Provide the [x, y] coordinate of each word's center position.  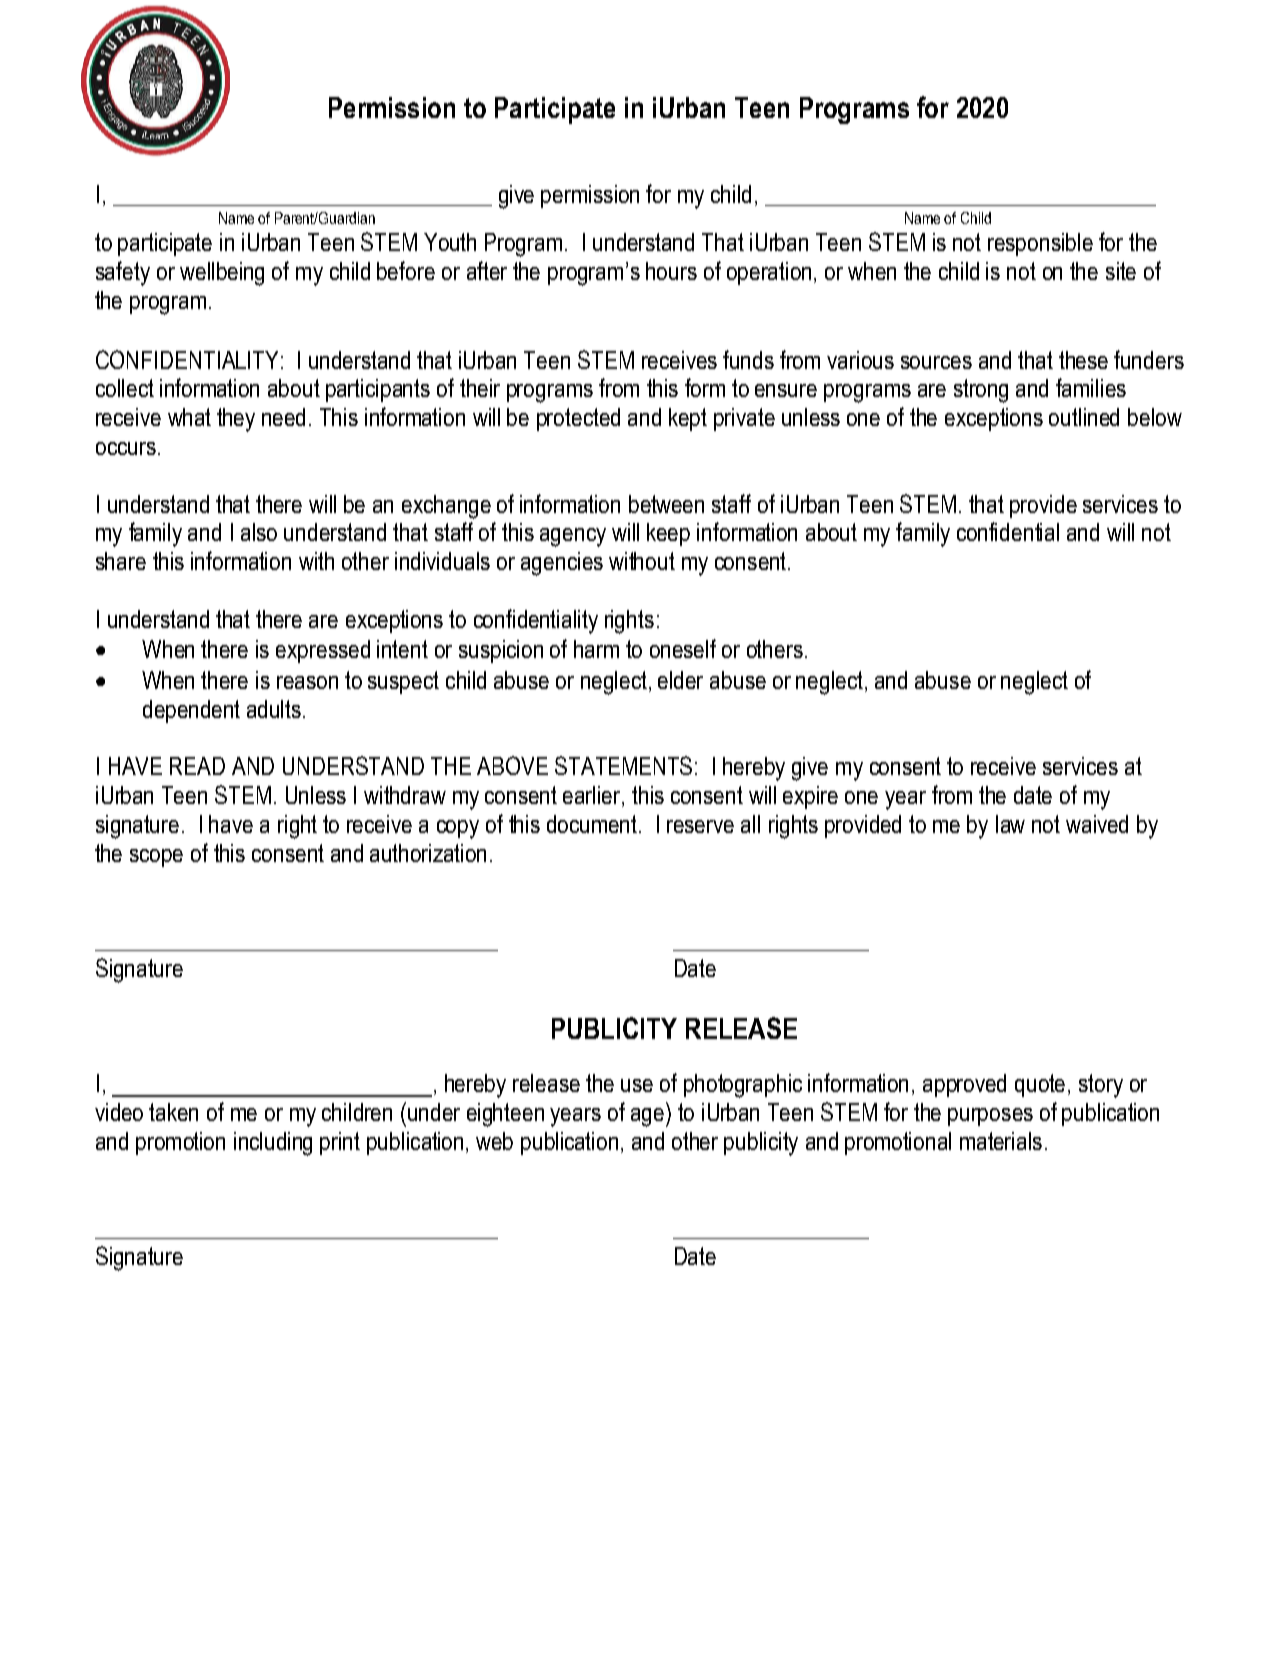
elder [680, 680]
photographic [743, 1086]
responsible [1040, 244]
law [1010, 824]
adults [274, 709]
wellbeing [222, 274]
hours [671, 271]
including [273, 1144]
